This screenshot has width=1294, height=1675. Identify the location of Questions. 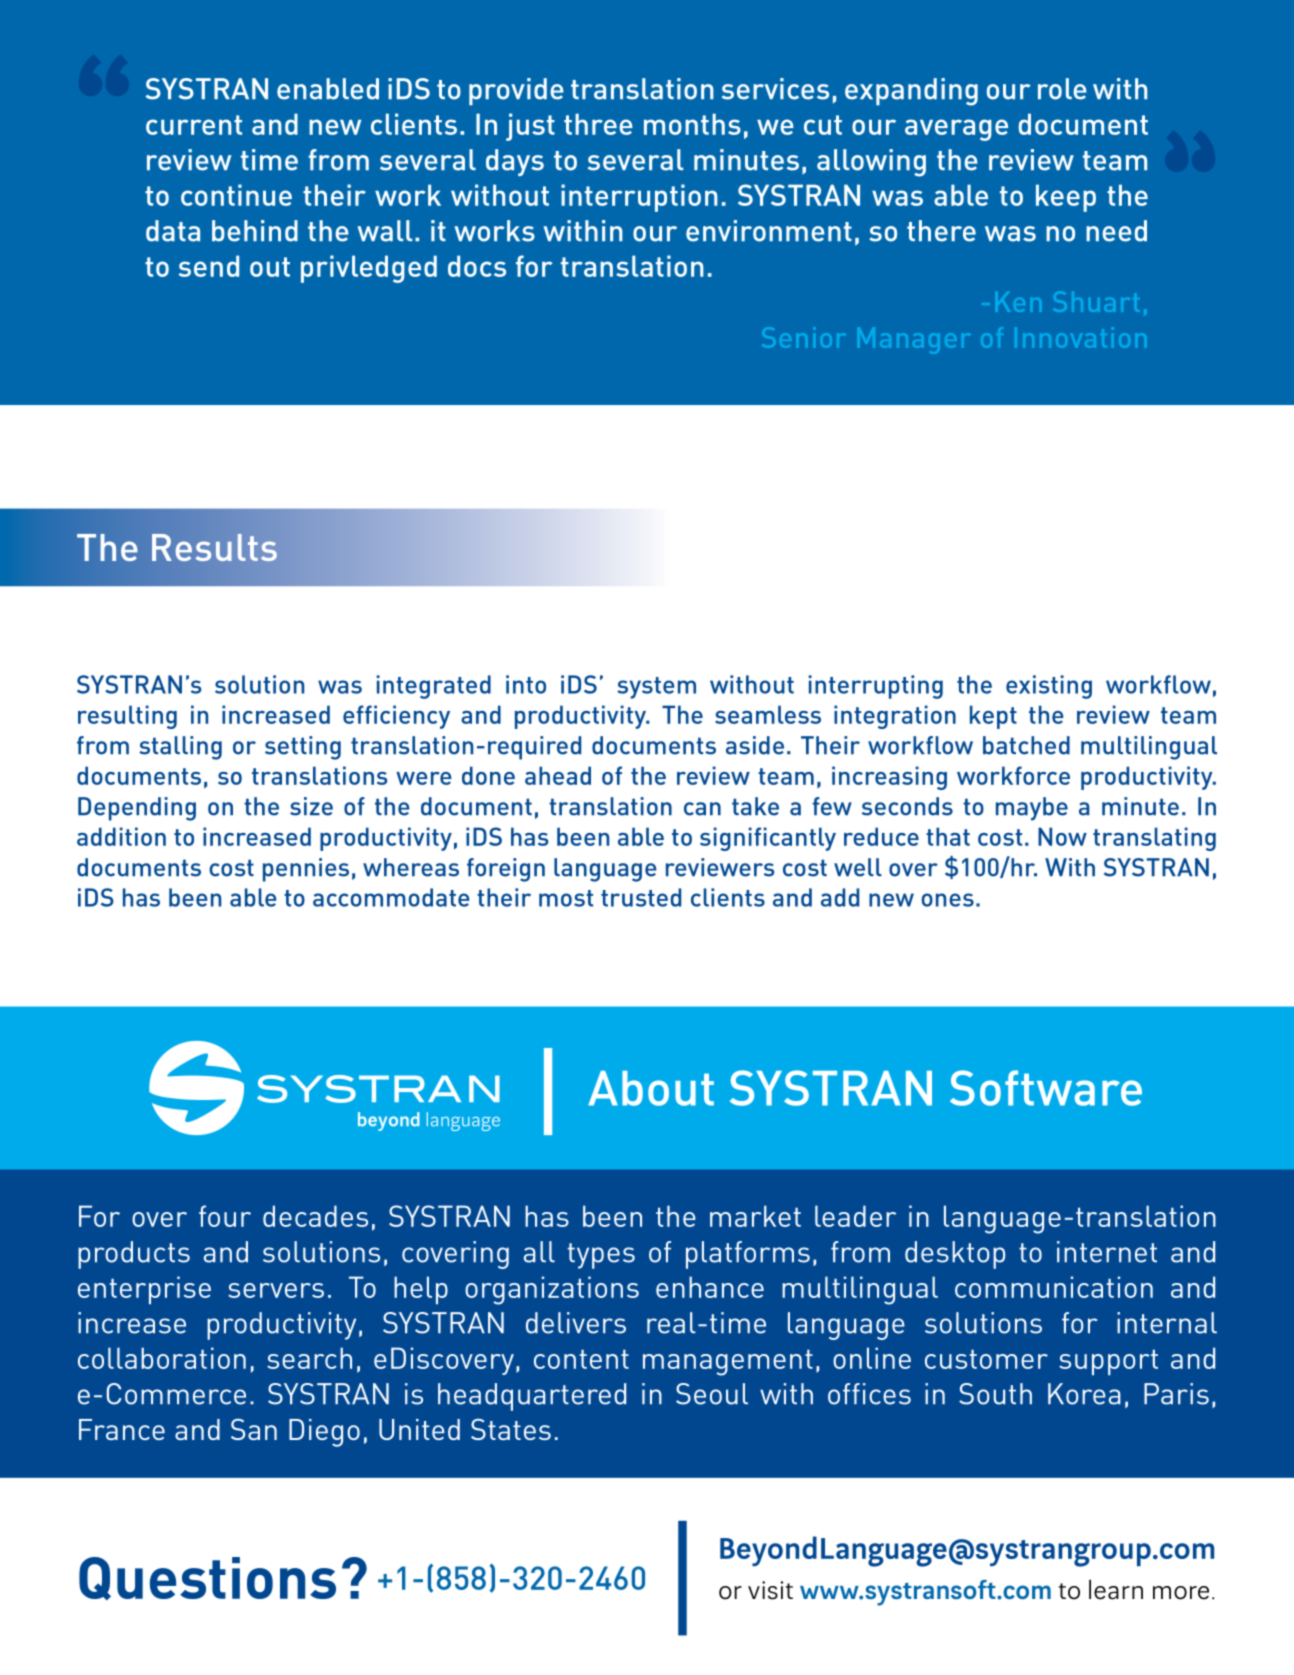
(207, 1578).
